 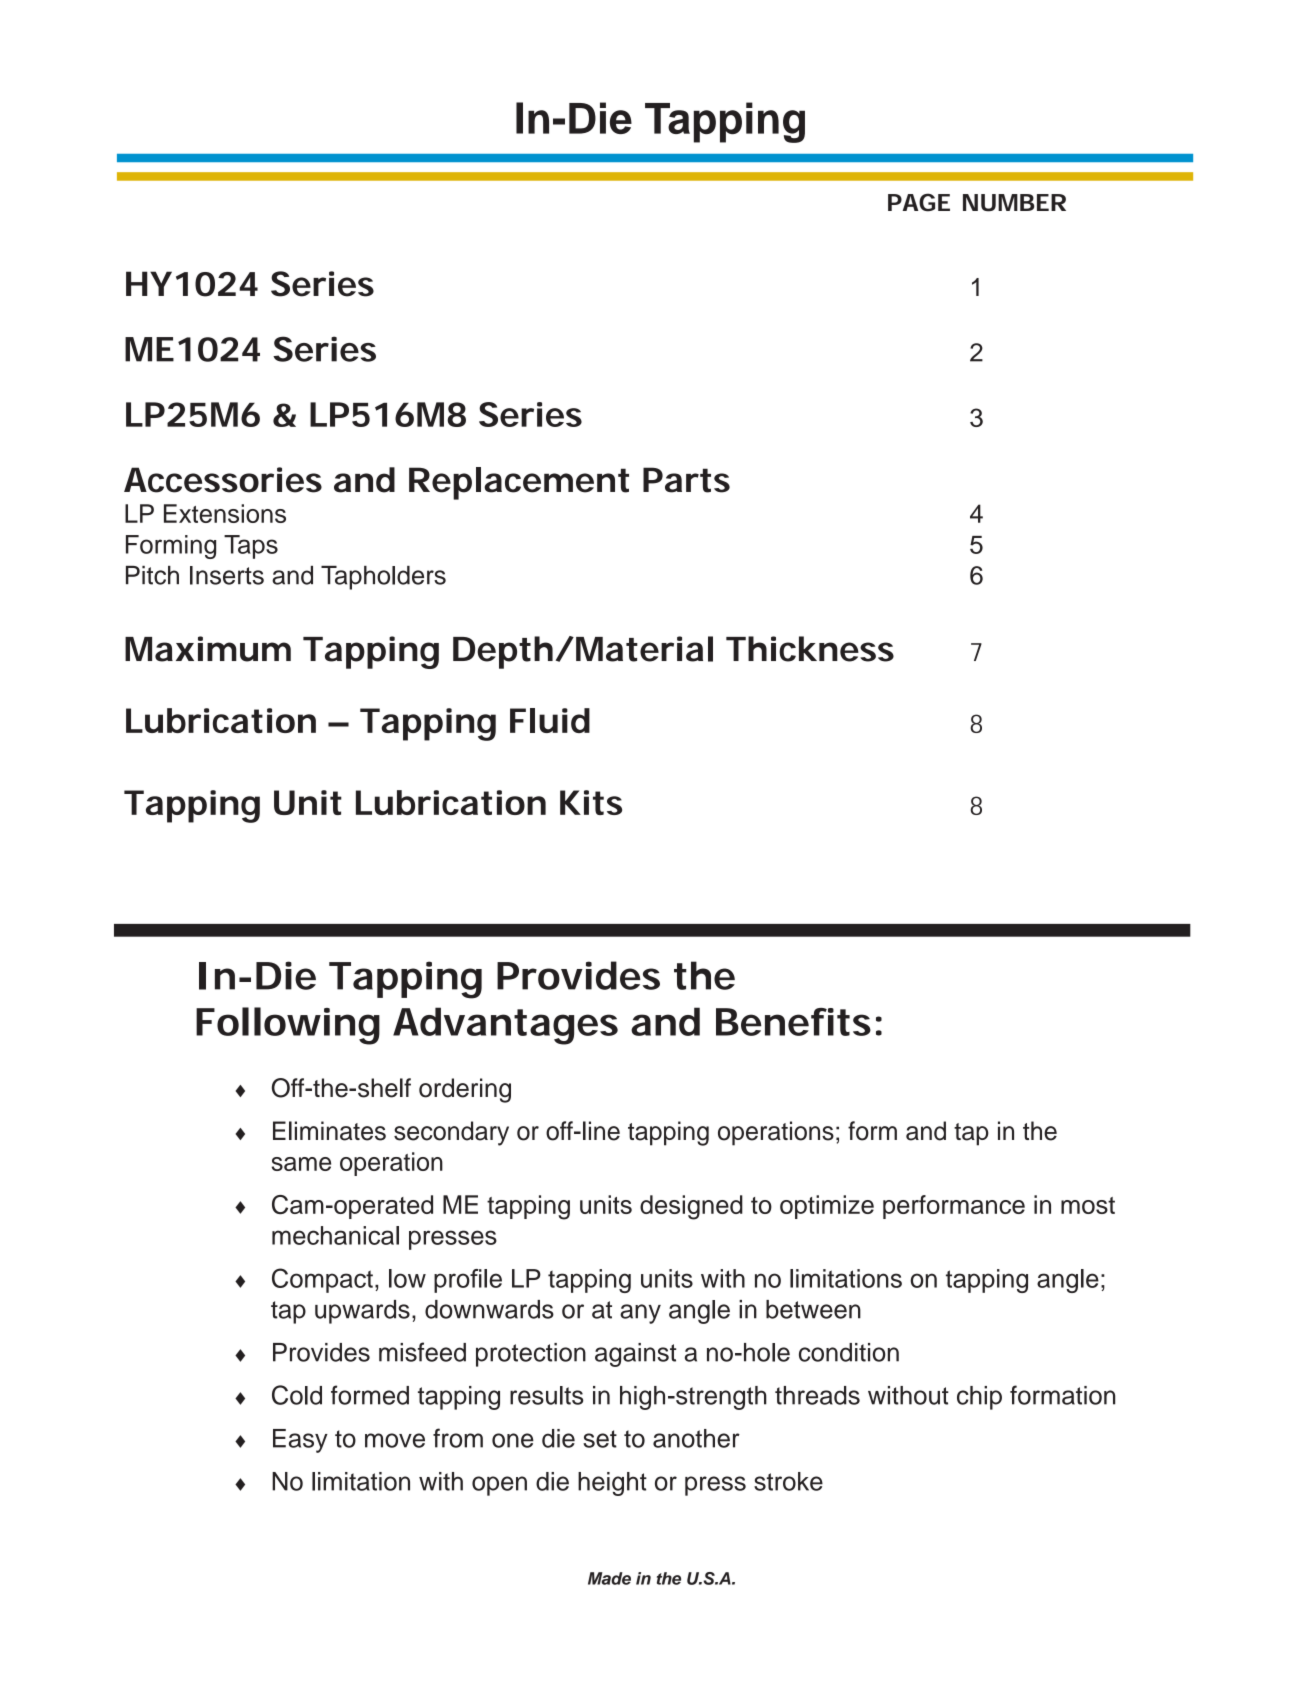 What do you see at coordinates (810, 649) in the document?
I see `Thickness` at bounding box center [810, 649].
